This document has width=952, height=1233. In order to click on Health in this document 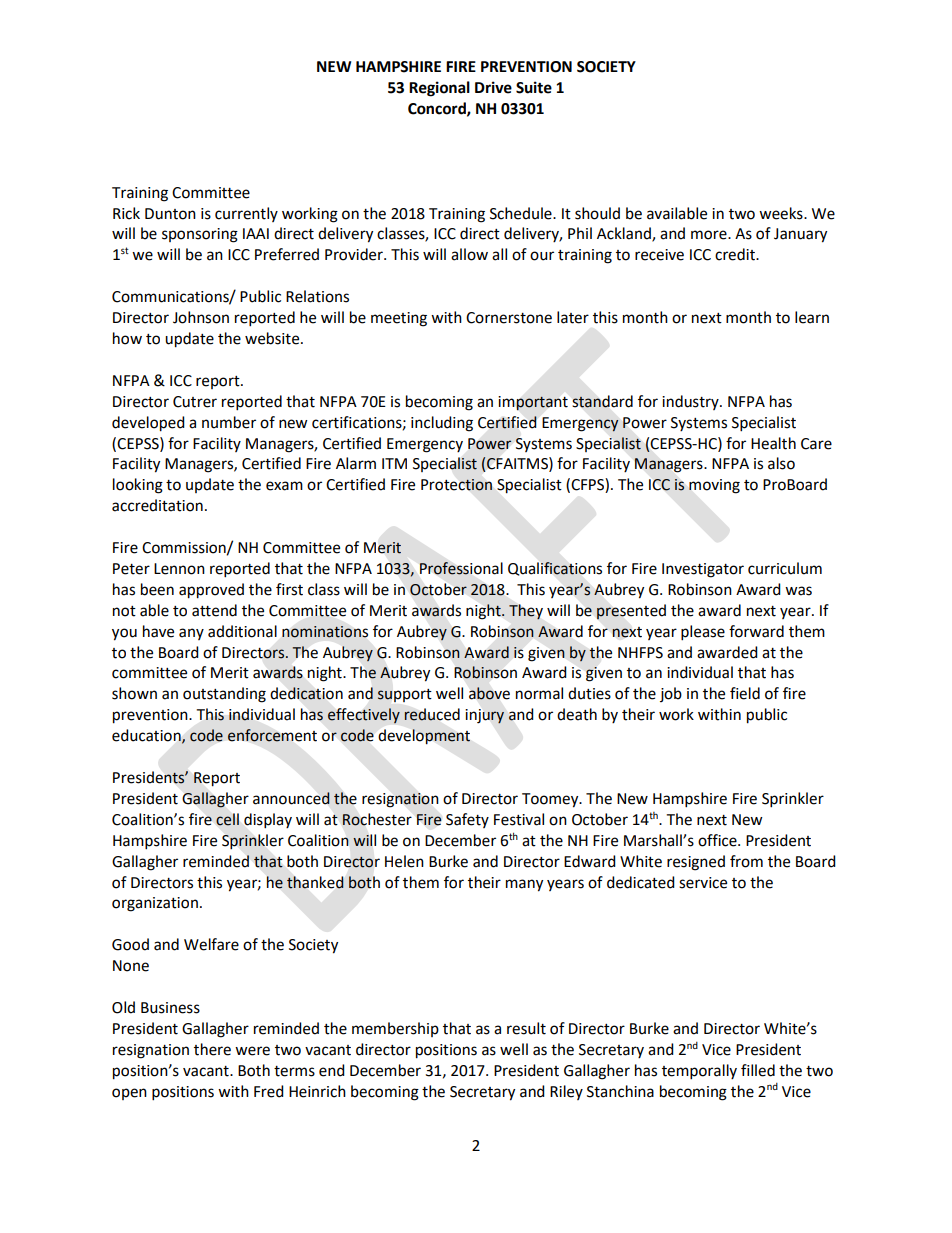, I will do `click(773, 443)`.
